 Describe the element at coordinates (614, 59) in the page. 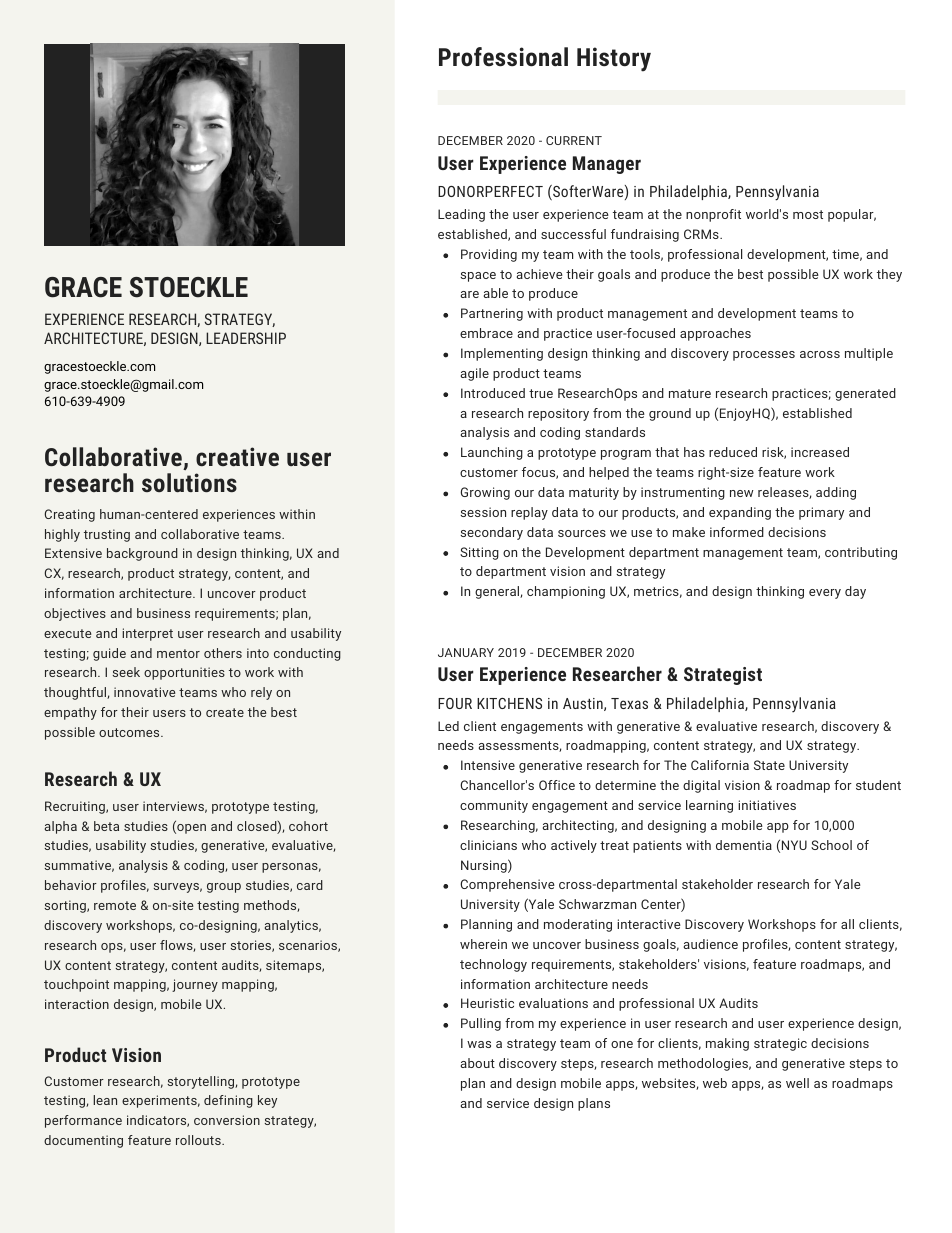

I see `History` at that location.
